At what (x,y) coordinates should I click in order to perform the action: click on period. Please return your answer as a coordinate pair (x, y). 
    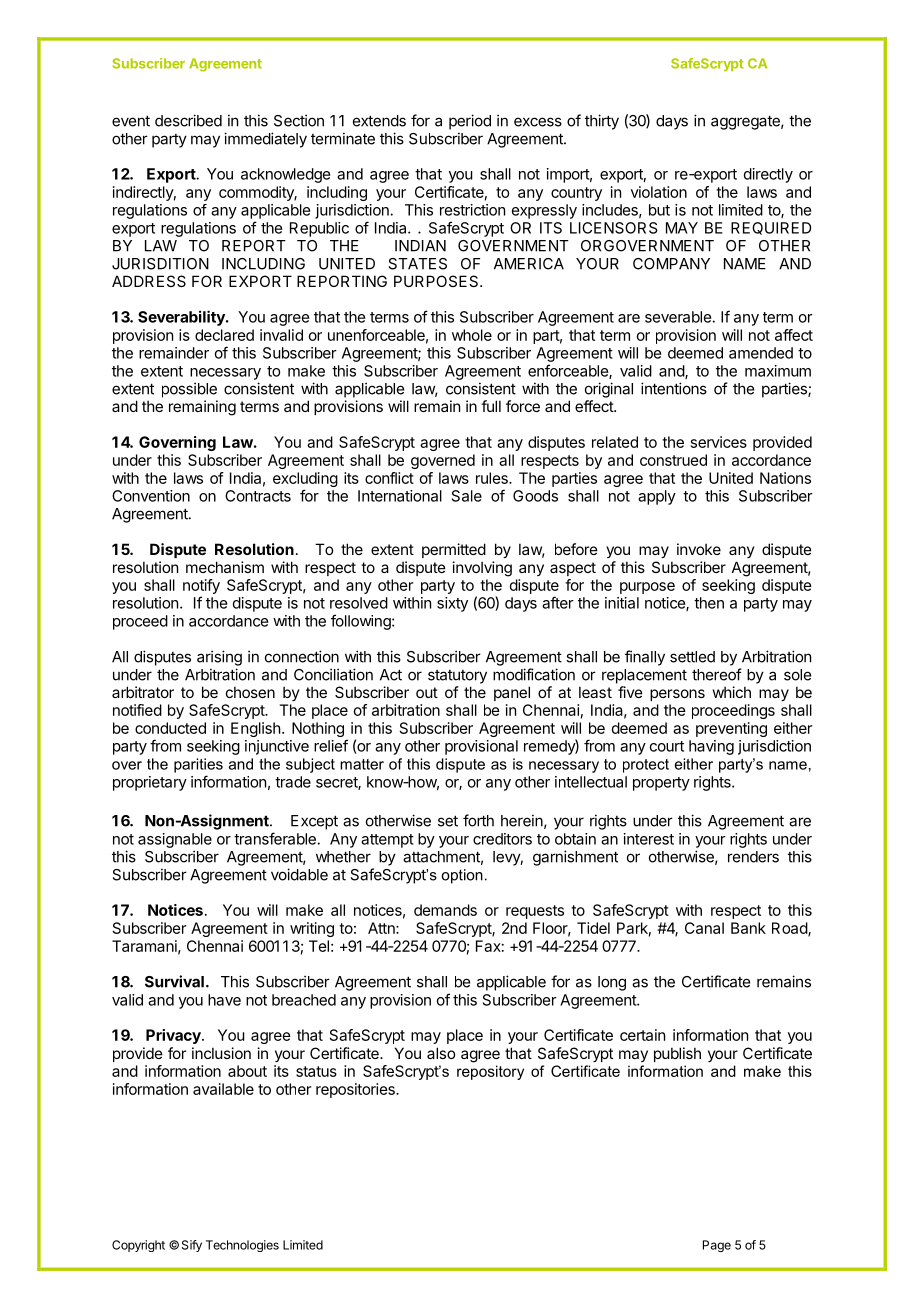
    Looking at the image, I should click on (470, 122).
